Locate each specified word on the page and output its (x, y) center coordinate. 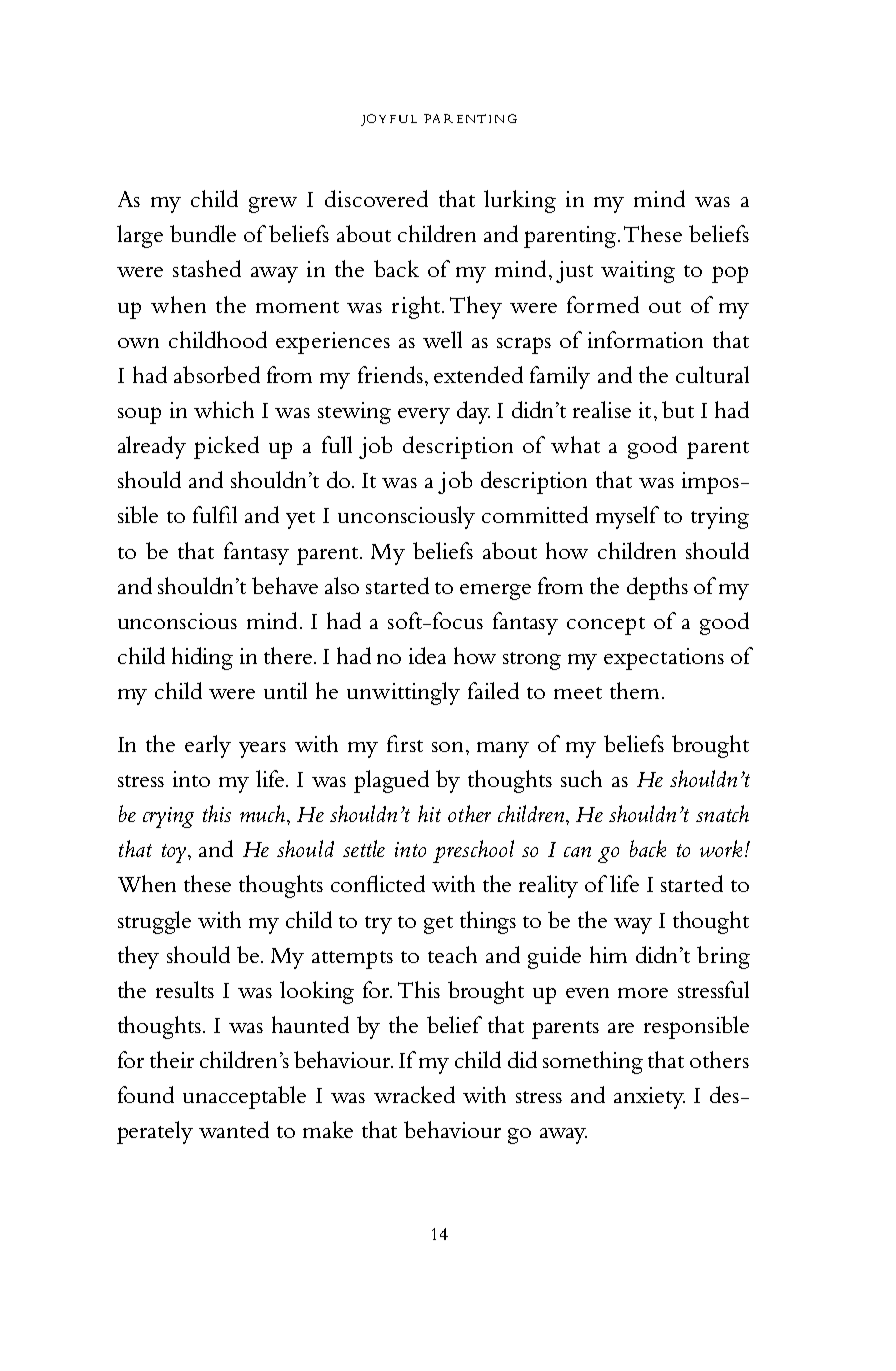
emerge (495, 592)
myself (627, 517)
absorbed (217, 374)
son (449, 747)
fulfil (215, 514)
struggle (154, 922)
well (442, 339)
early (208, 746)
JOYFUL (389, 120)
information (645, 339)
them (634, 690)
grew (273, 205)
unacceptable (244, 1097)
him (608, 954)
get (438, 925)
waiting (638, 272)
